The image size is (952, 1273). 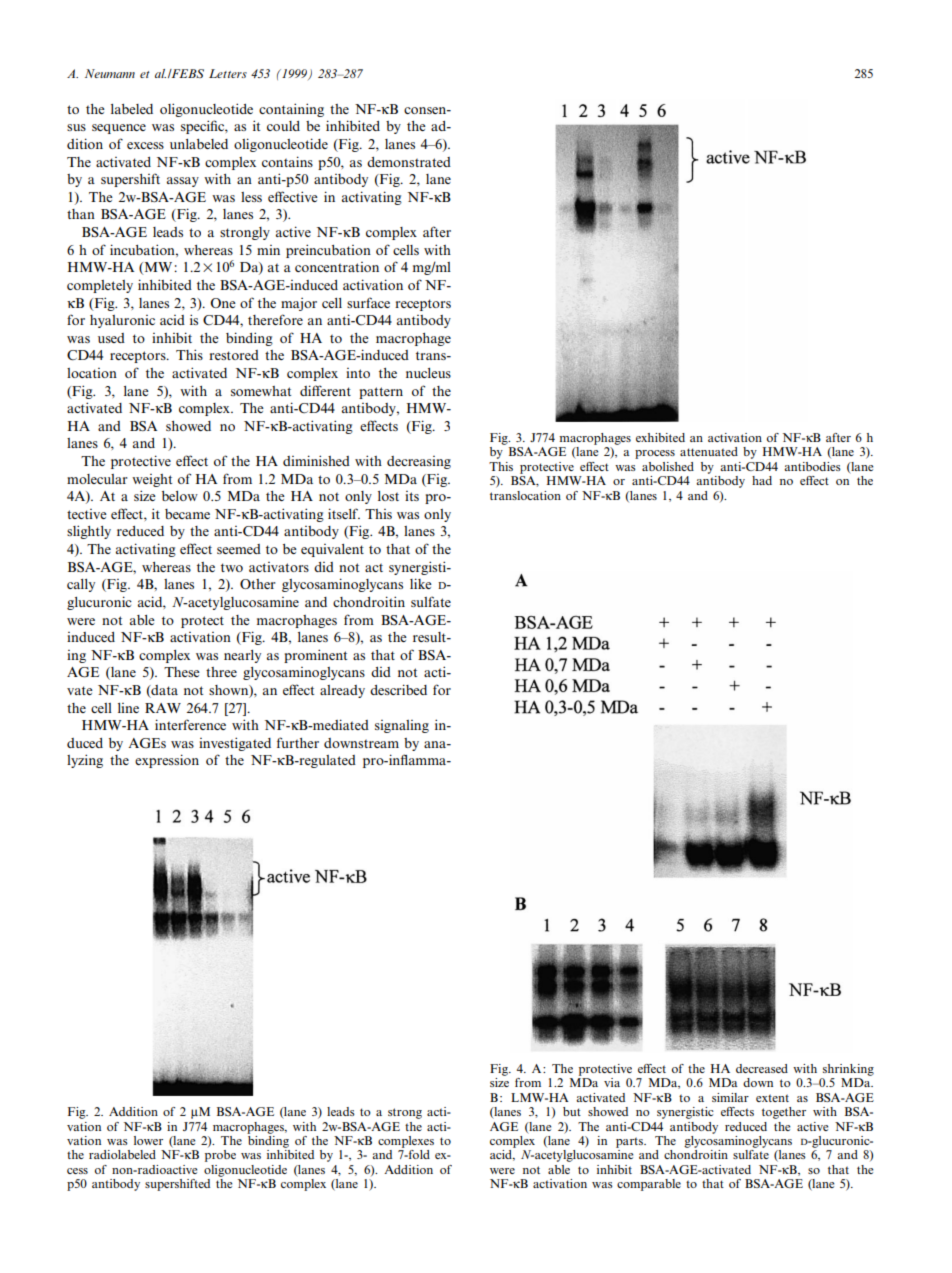 I want to click on nucleus, so click(x=428, y=373).
